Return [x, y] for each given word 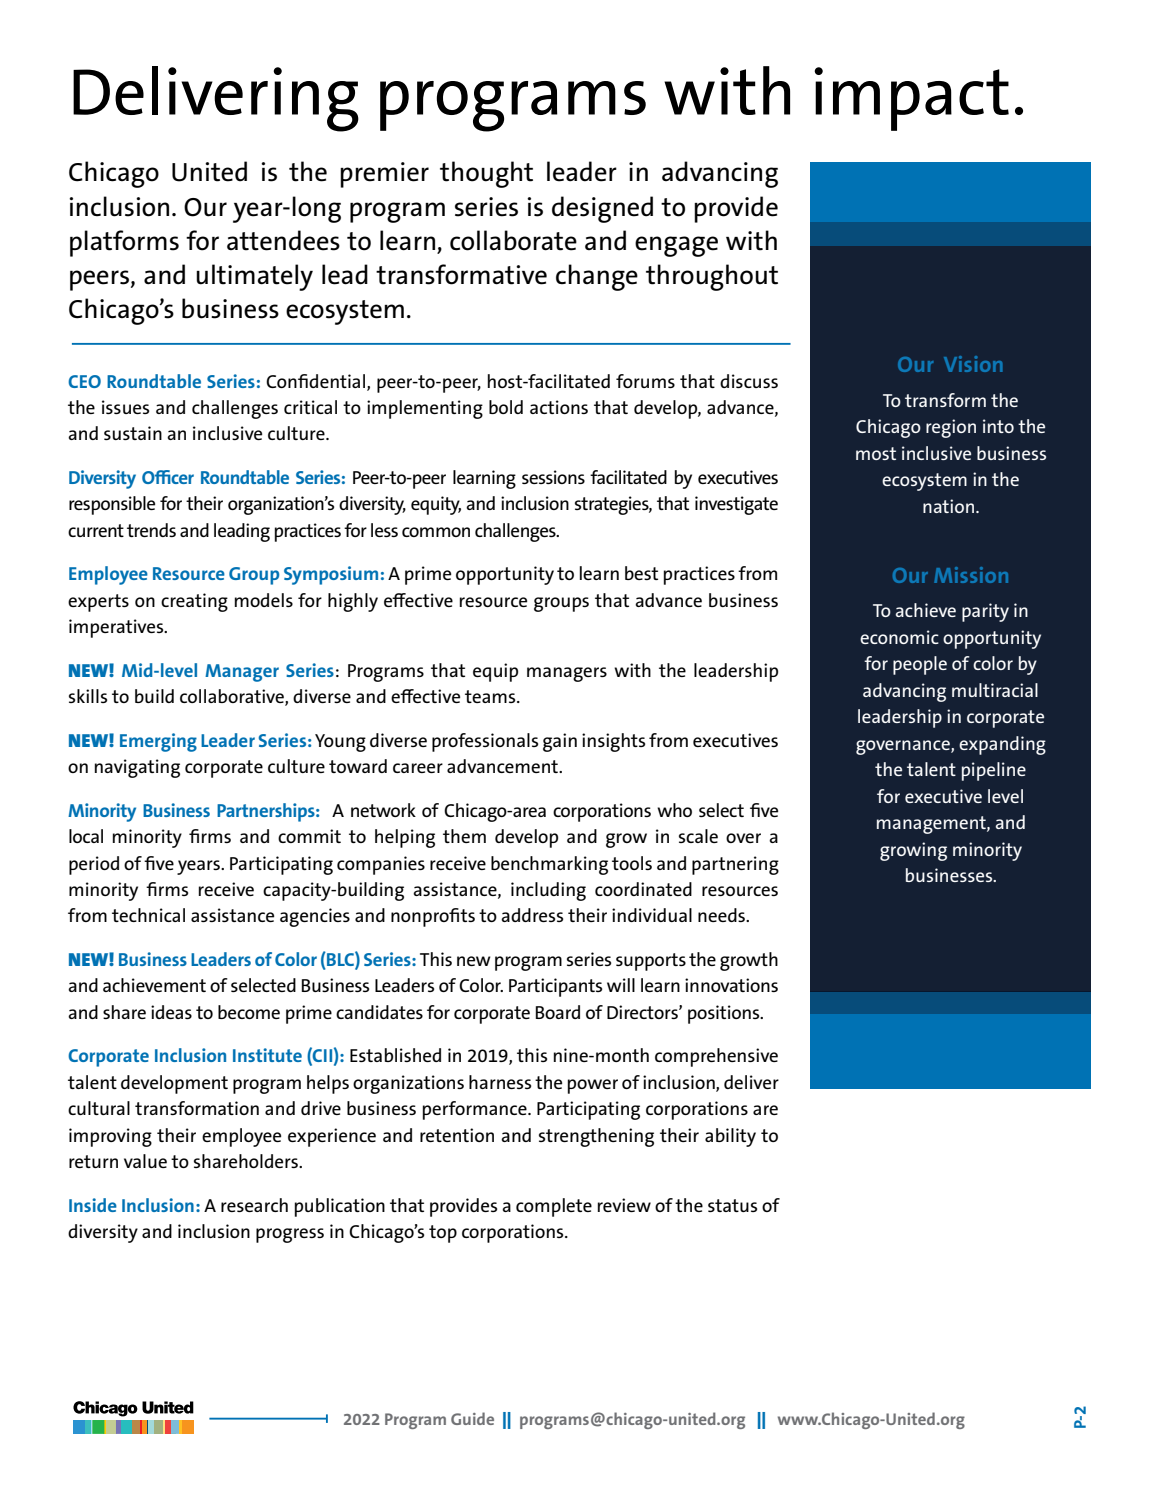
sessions [553, 477]
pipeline [994, 771]
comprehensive [716, 1057]
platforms [124, 243]
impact [911, 99]
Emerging [158, 742]
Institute [267, 1055]
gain [560, 742]
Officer [168, 477]
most [876, 453]
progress [290, 1235]
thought [486, 174]
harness [500, 1082]
